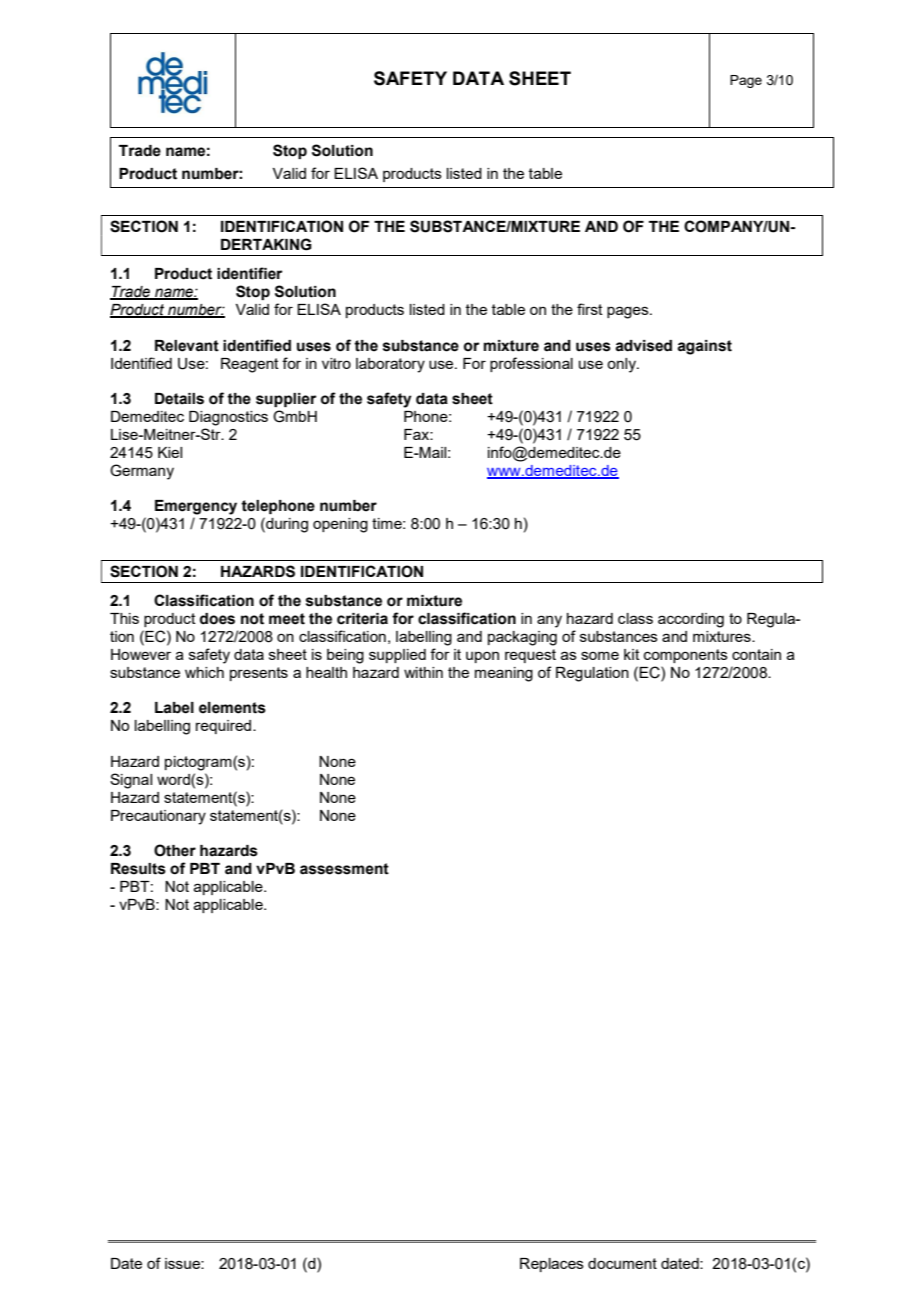  What do you see at coordinates (187, 346) in the screenshot?
I see `Relevant` at bounding box center [187, 346].
